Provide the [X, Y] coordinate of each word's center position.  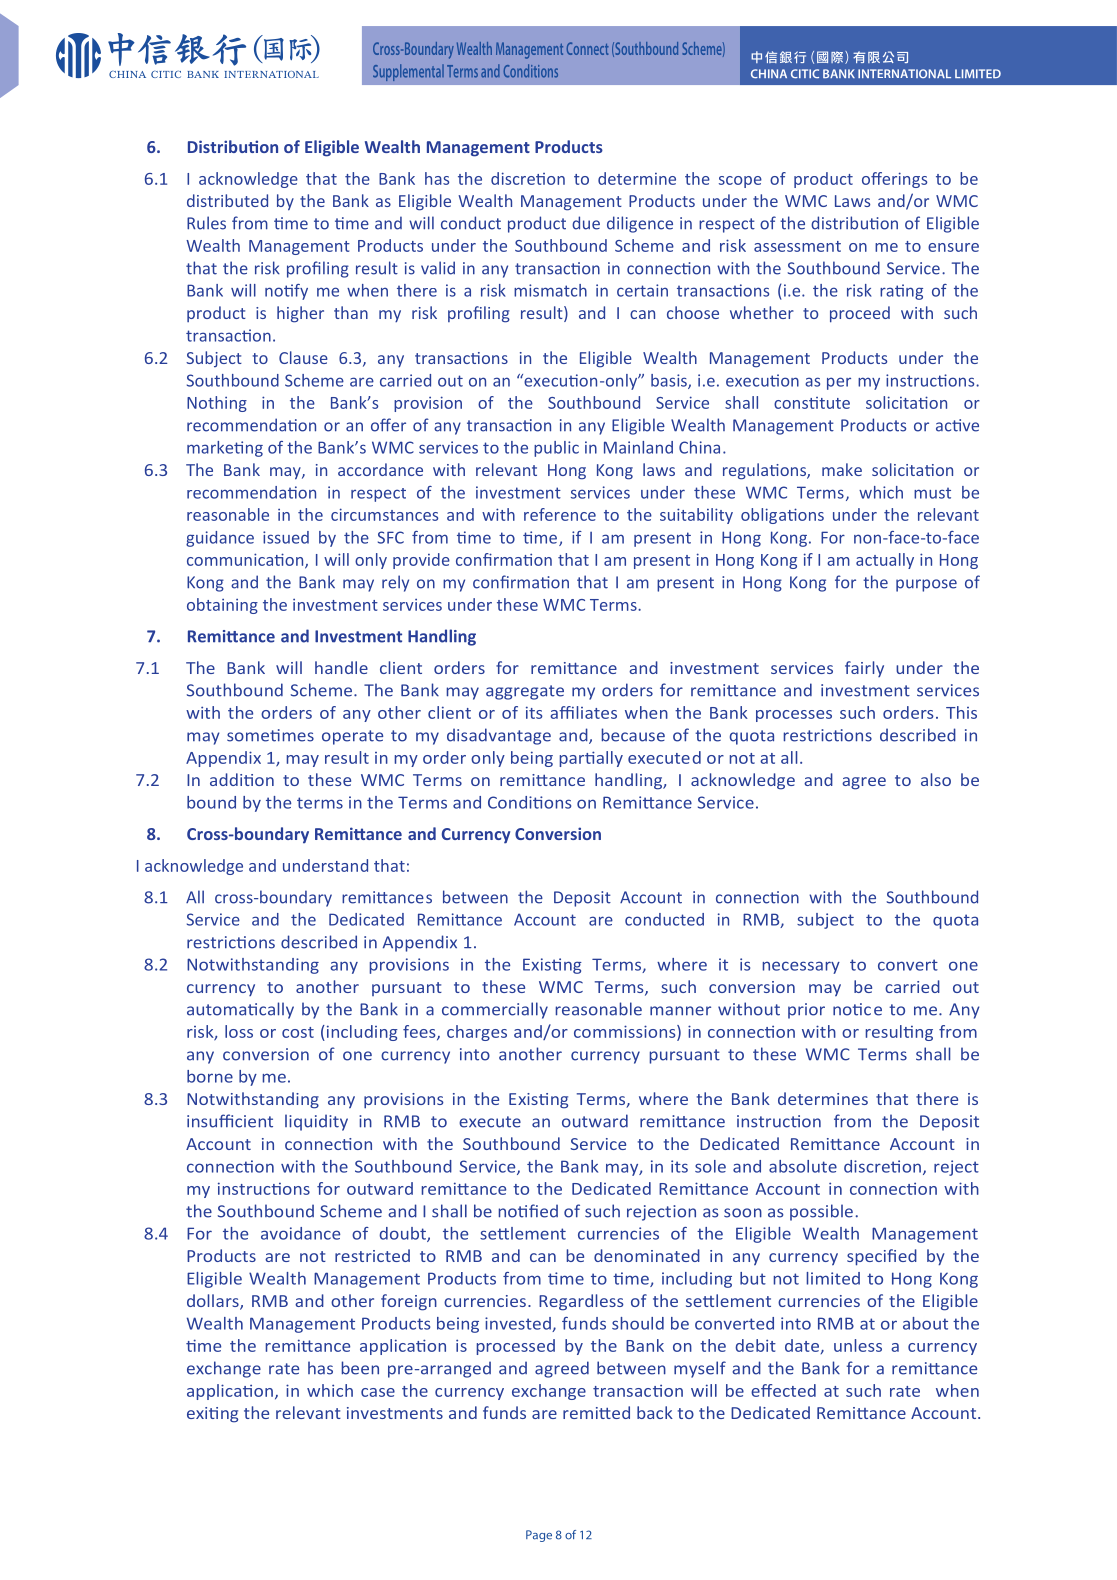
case [378, 1392]
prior [806, 1011]
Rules [206, 223]
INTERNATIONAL [904, 73]
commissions [626, 1032]
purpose [926, 585]
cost [298, 1032]
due [586, 223]
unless [858, 1345]
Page [539, 1536]
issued [286, 537]
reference [560, 514]
